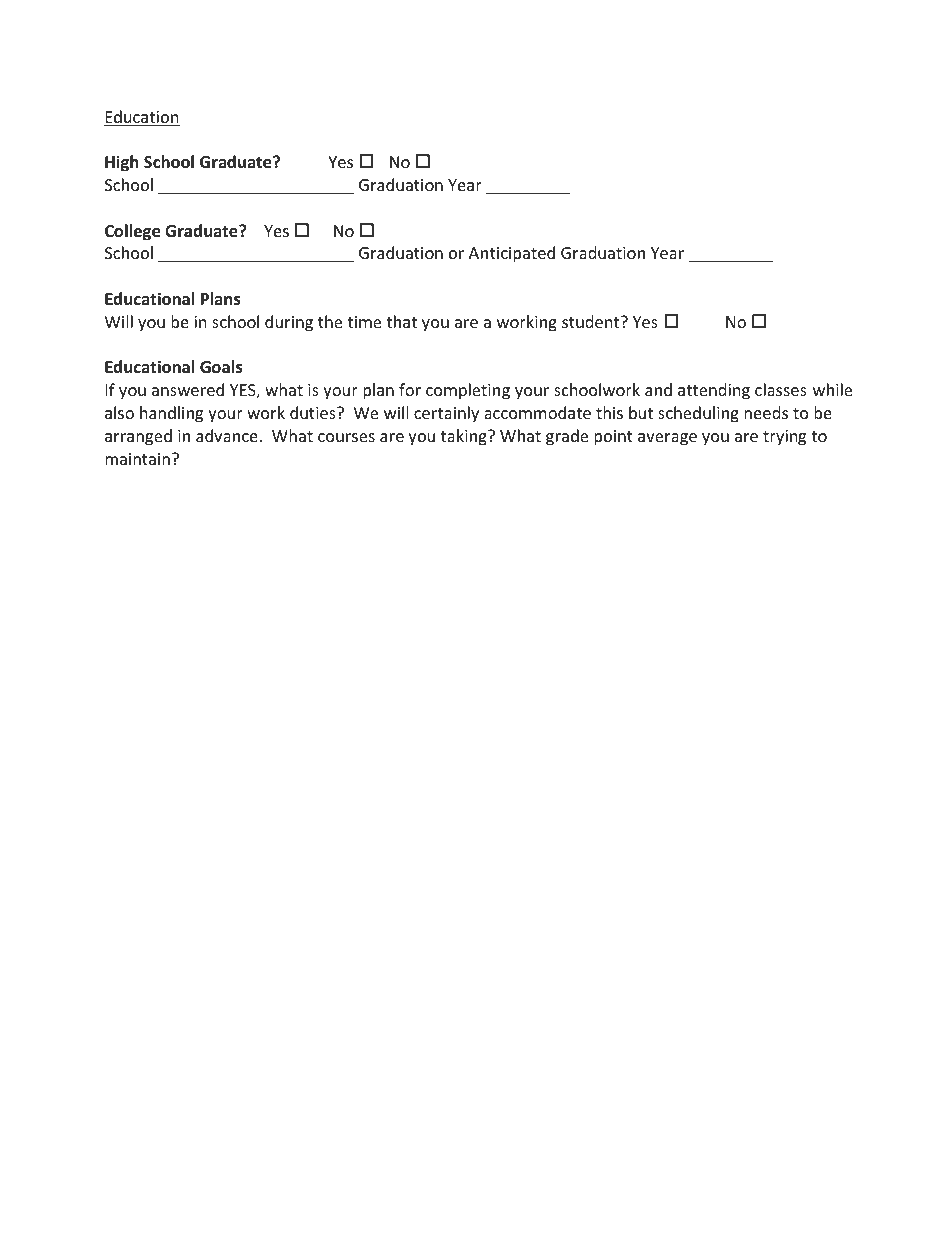 This page has width=952, height=1233. What do you see at coordinates (330, 321) in the page?
I see `the` at bounding box center [330, 321].
